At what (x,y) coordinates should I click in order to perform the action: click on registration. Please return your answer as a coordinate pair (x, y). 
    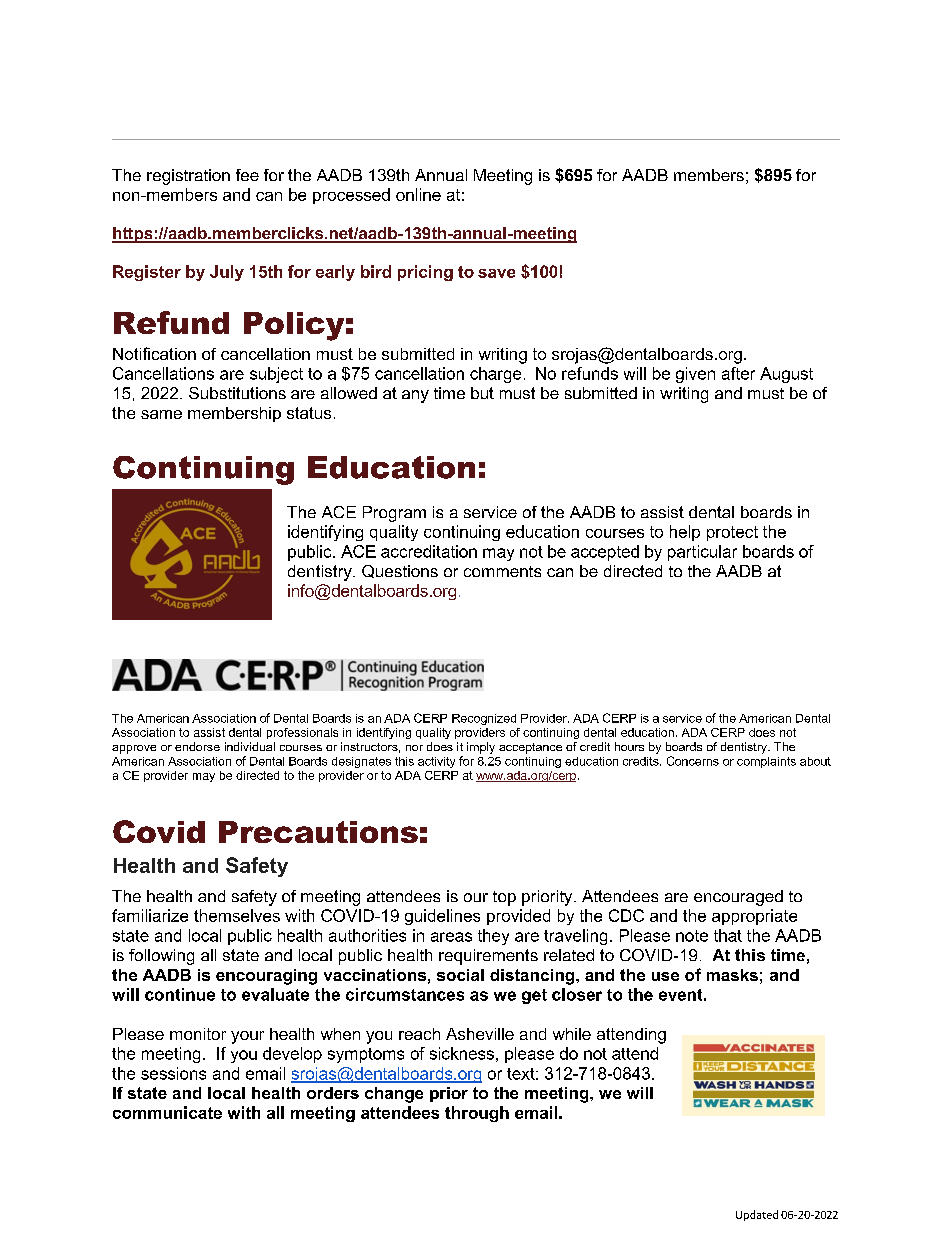
    Looking at the image, I should click on (188, 177).
